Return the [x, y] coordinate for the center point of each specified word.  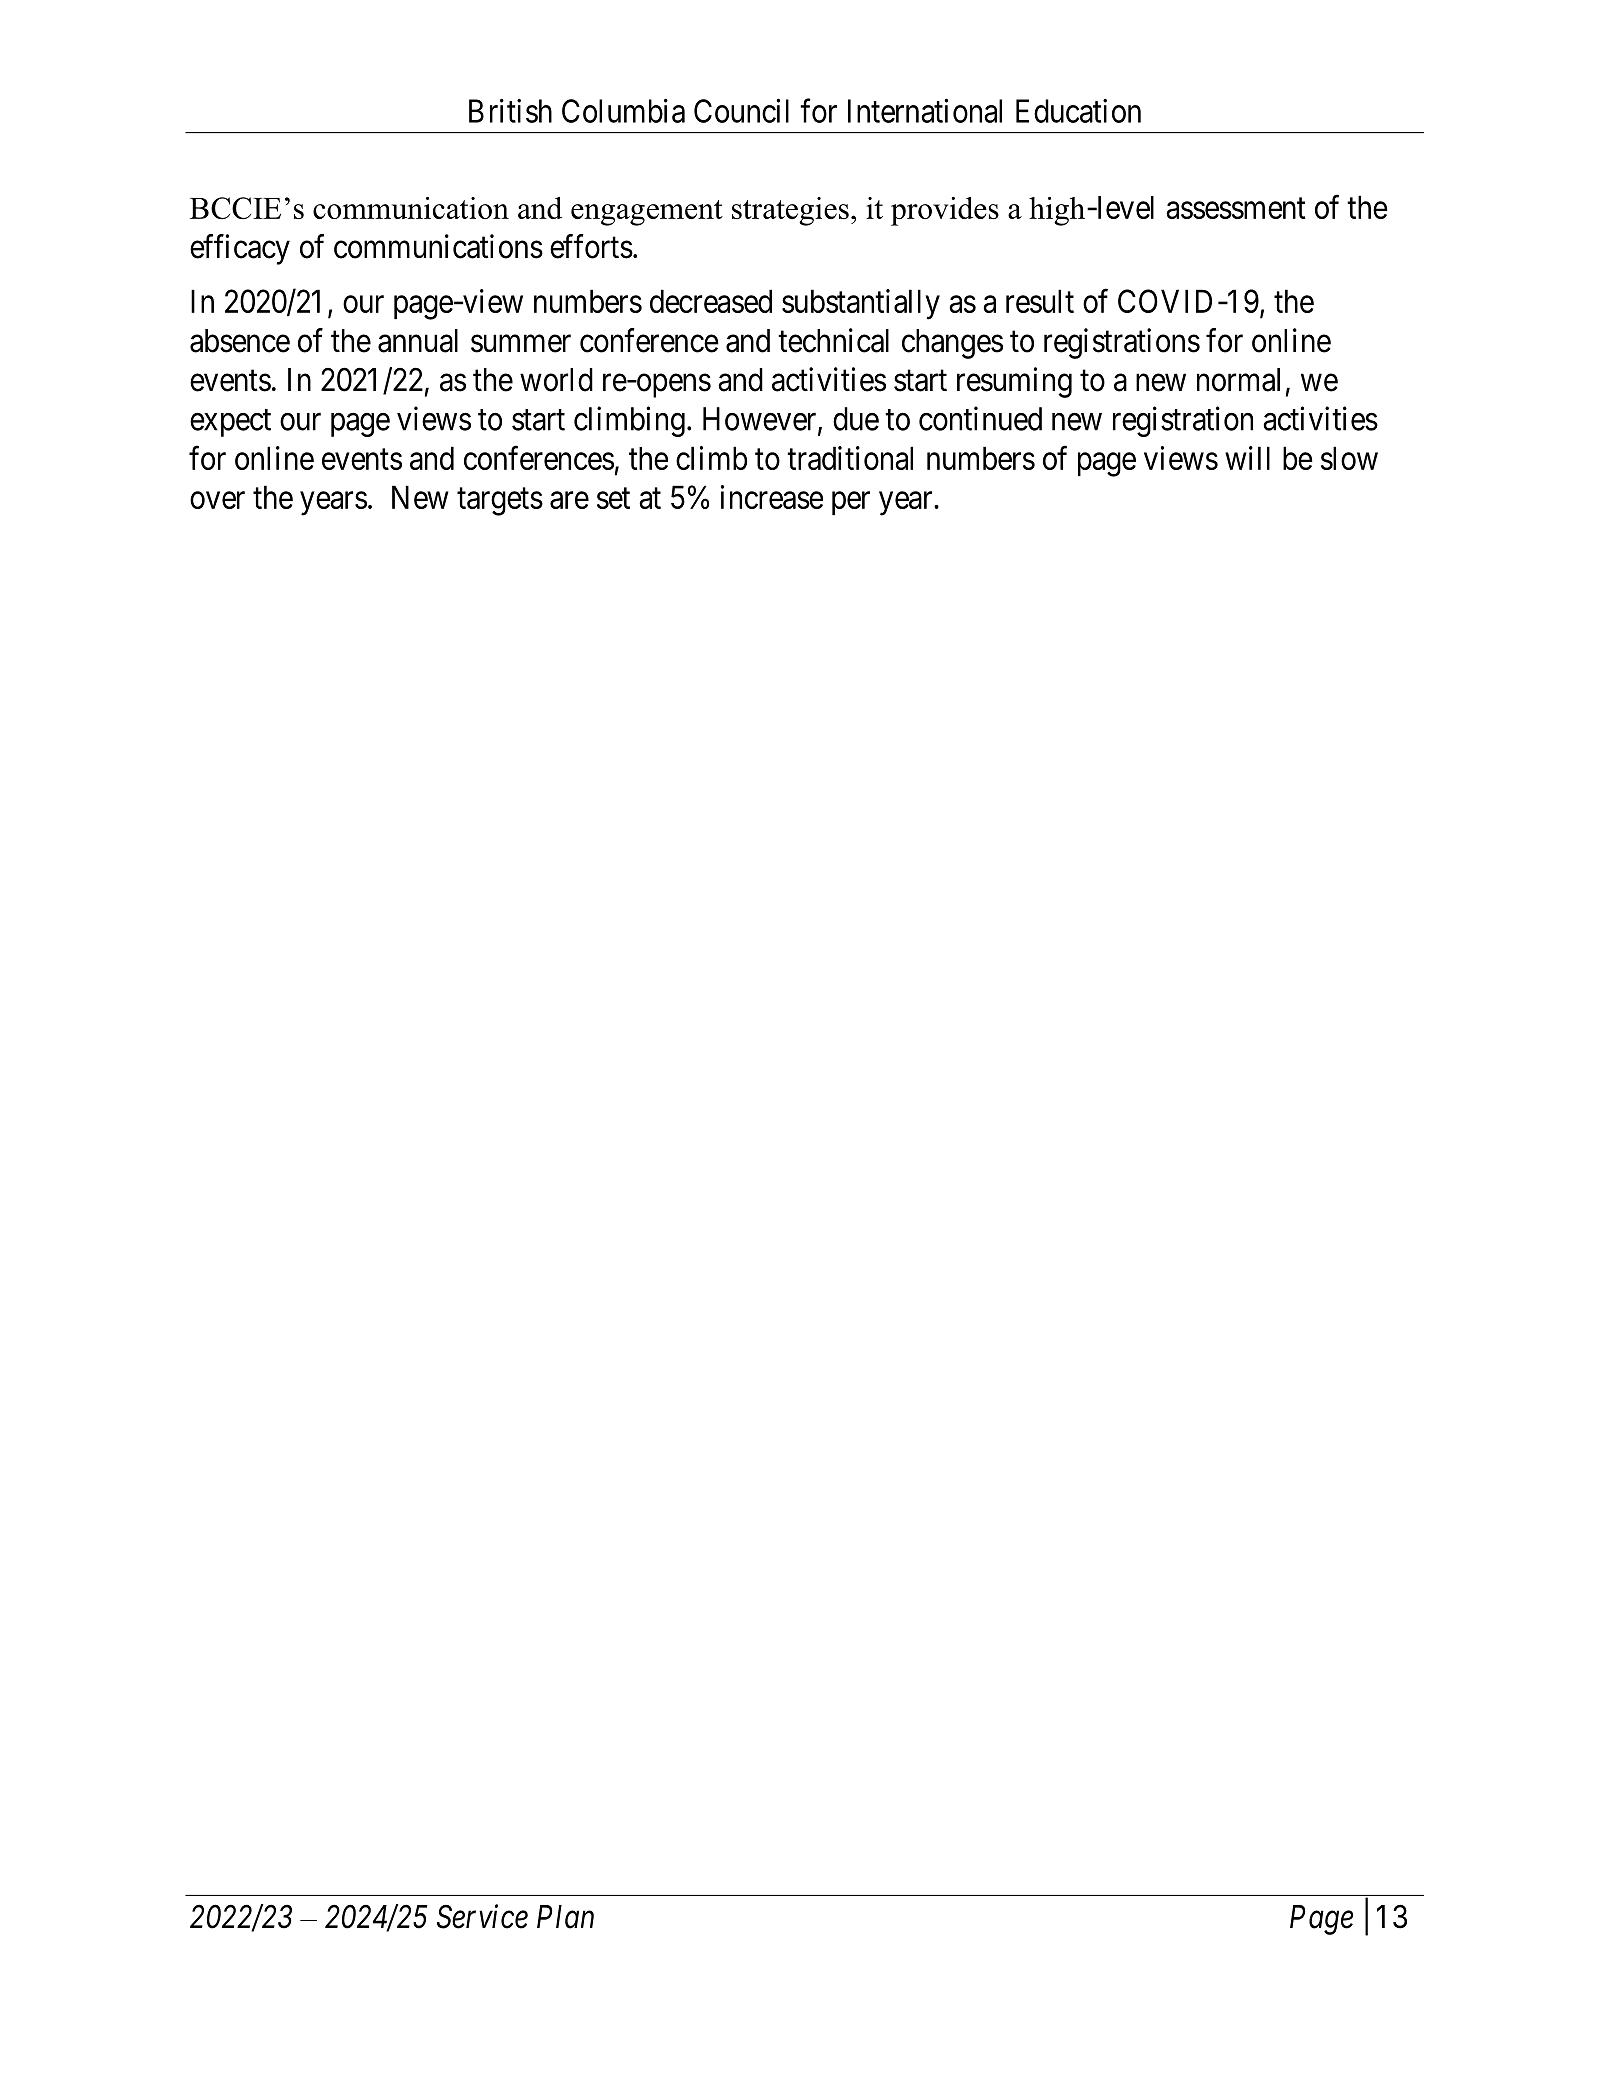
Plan [565, 1917]
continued [980, 418]
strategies [790, 211]
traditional [850, 458]
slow [1349, 458]
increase [772, 497]
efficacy [240, 249]
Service [482, 1916]
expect [230, 423]
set [613, 498]
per [851, 503]
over [217, 500]
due [856, 419]
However [761, 420]
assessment [1236, 208]
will [1247, 458]
